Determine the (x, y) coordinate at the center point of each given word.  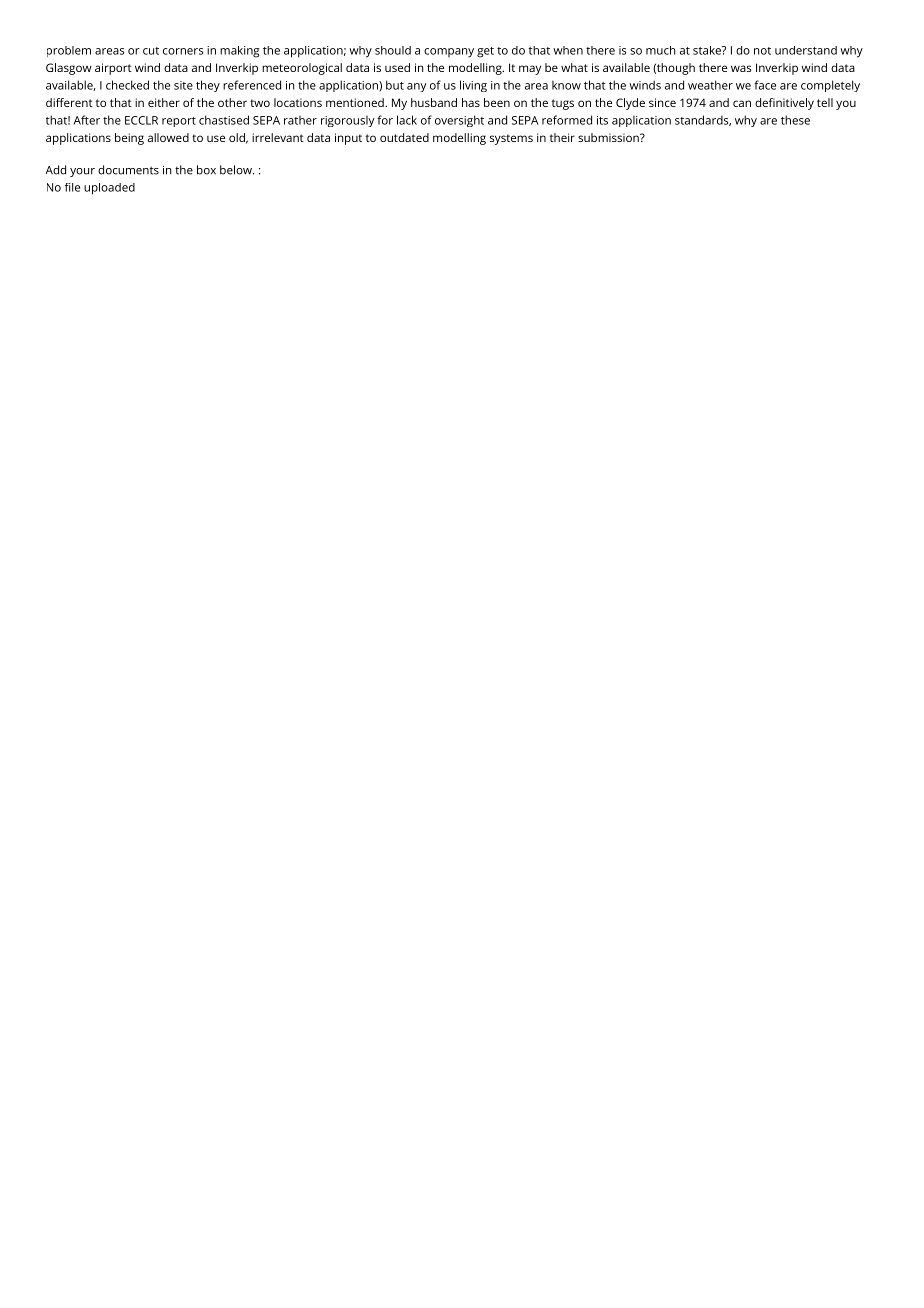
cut (151, 51)
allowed (168, 137)
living (473, 86)
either (164, 102)
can (742, 103)
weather (710, 85)
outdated (404, 137)
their (562, 137)
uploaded (109, 189)
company (449, 53)
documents (128, 170)
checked (127, 85)
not (762, 51)
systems (511, 139)
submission (609, 137)
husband (434, 102)
